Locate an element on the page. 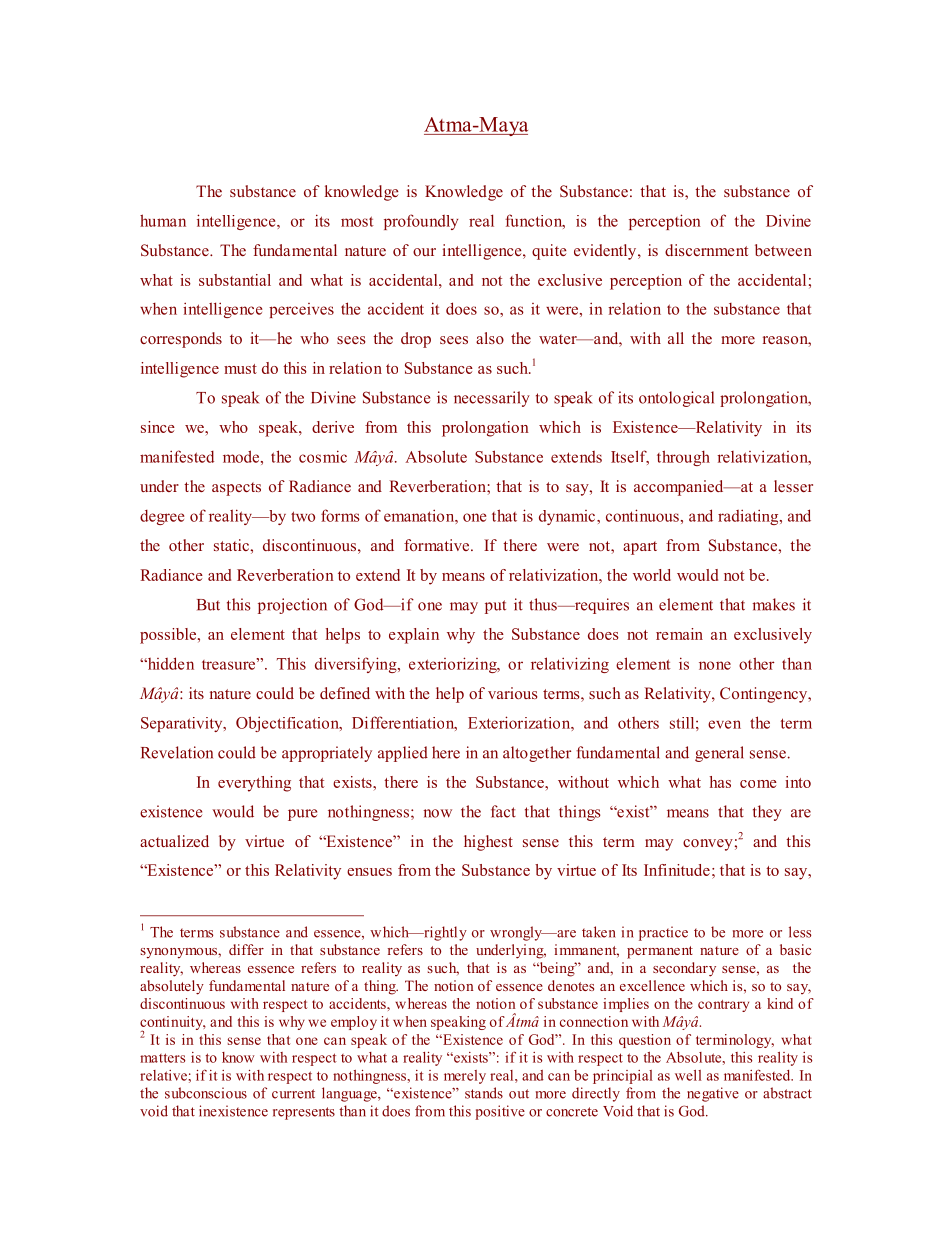 The width and height of the page is (952, 1233). formative is located at coordinates (438, 545).
